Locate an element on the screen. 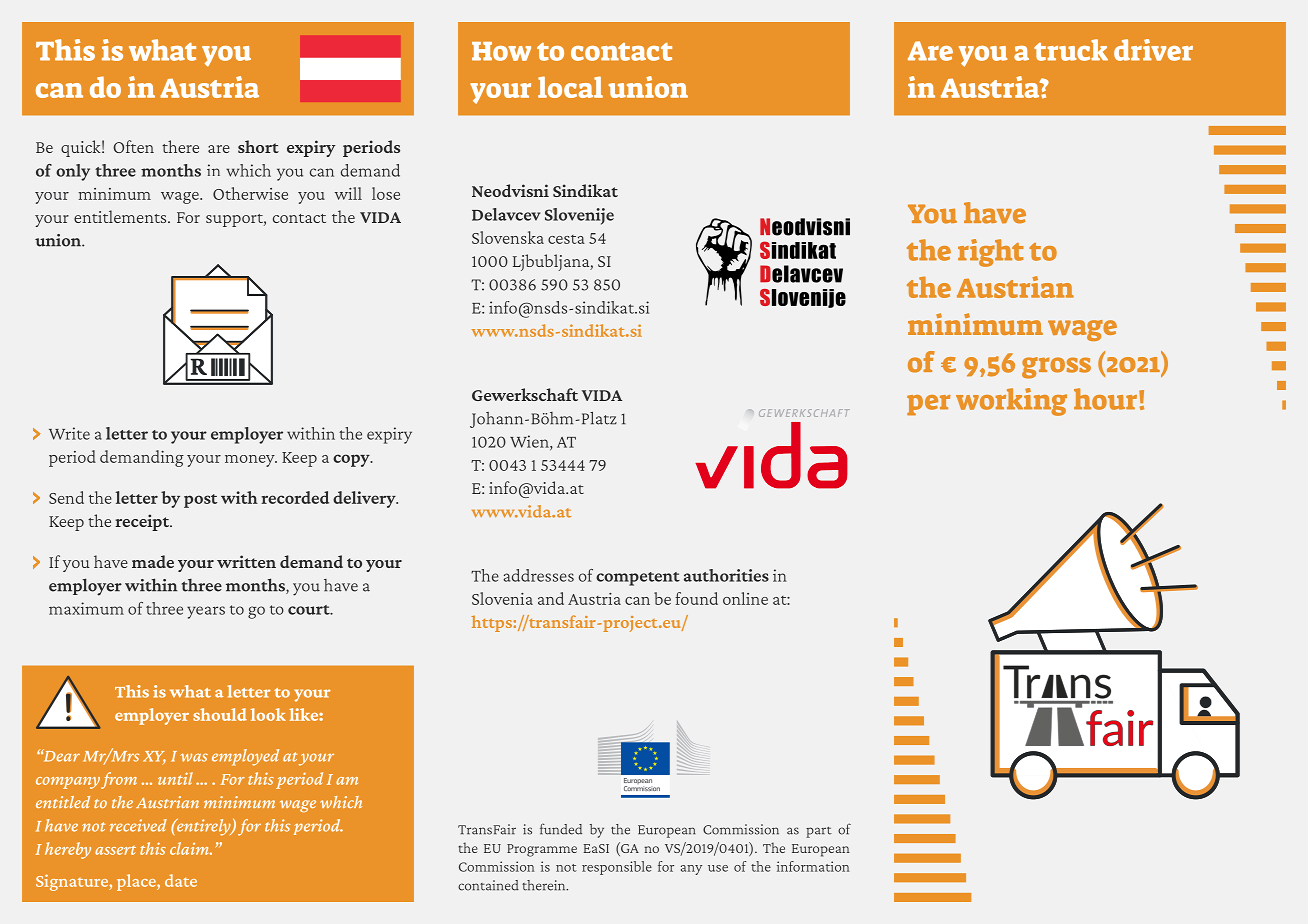  Often is located at coordinates (133, 146).
